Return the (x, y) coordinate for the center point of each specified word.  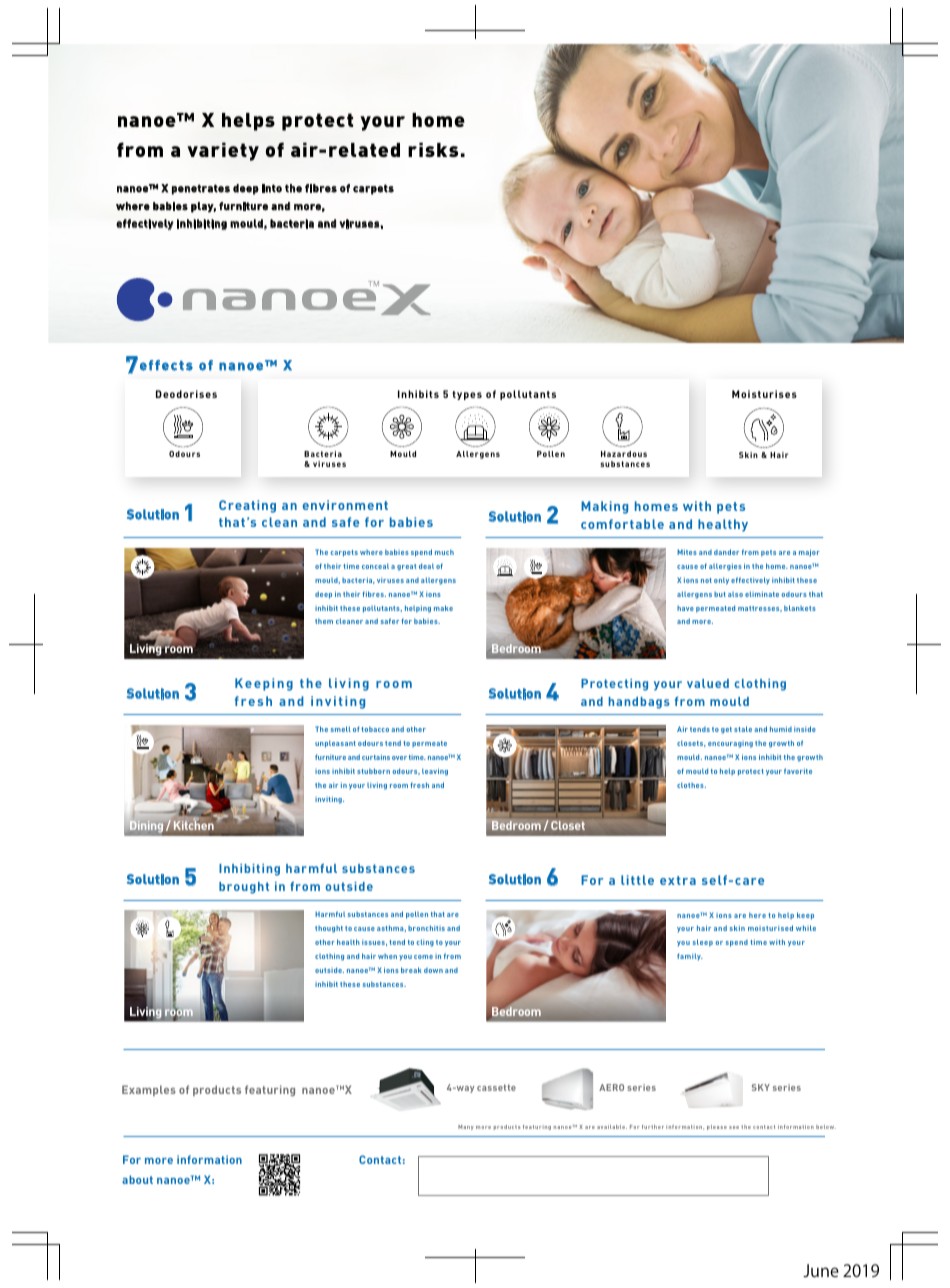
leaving (435, 772)
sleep (703, 943)
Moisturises (764, 394)
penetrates (201, 189)
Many (466, 1127)
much (444, 552)
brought (244, 888)
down (433, 970)
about (137, 1179)
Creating (247, 506)
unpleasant (335, 744)
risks (433, 149)
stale (743, 729)
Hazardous (624, 454)
